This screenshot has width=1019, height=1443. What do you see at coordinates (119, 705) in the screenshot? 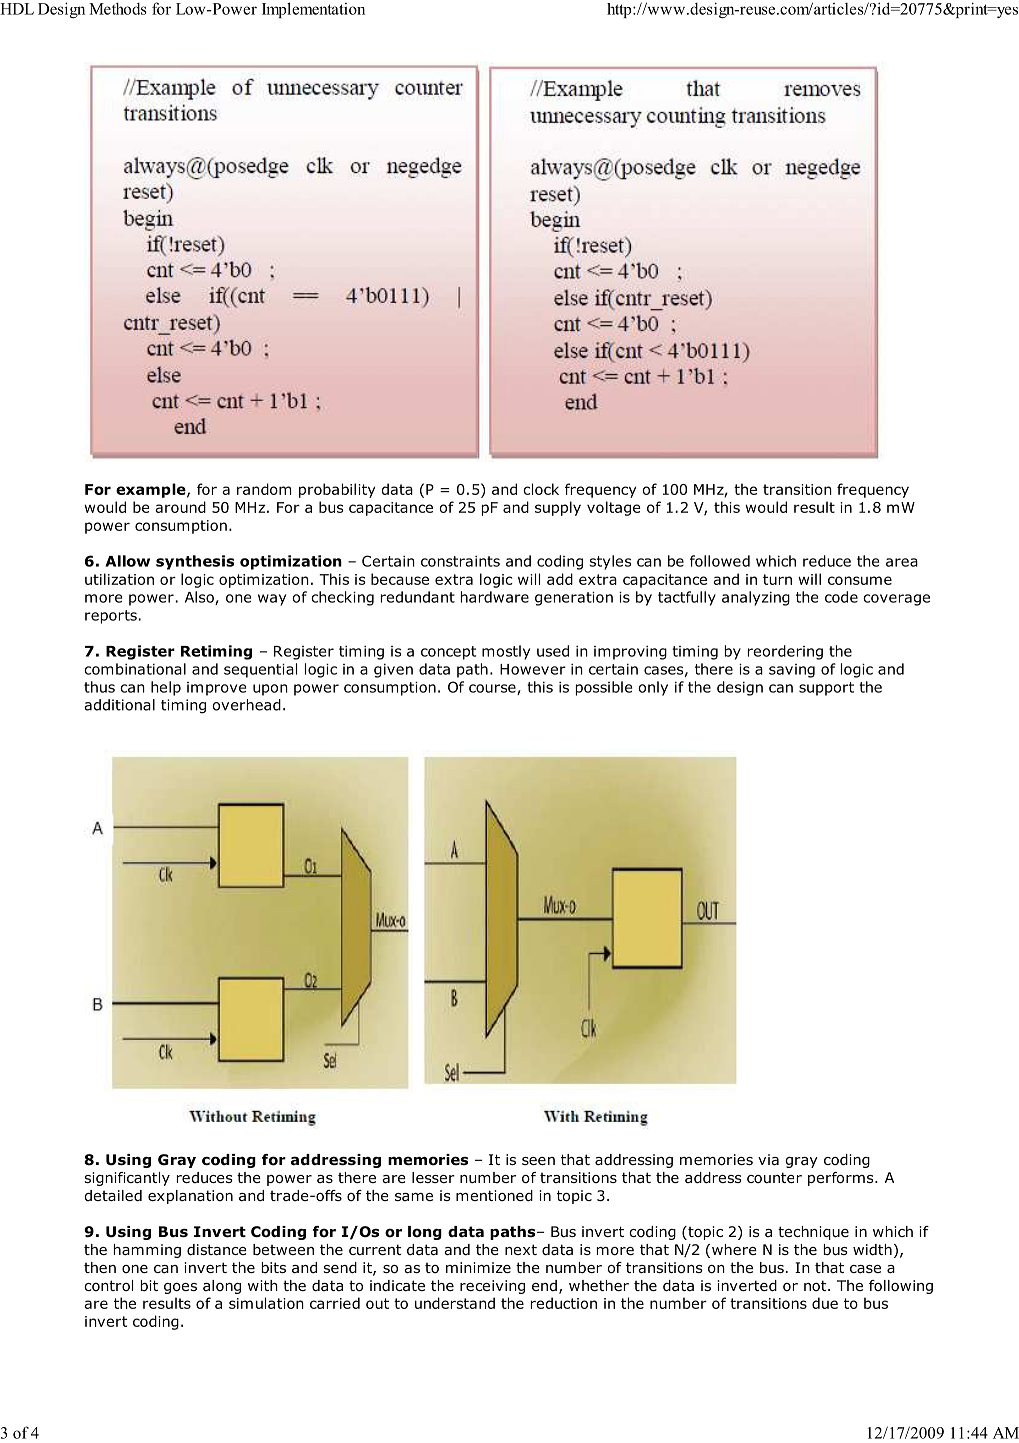
I see `additional` at bounding box center [119, 705].
